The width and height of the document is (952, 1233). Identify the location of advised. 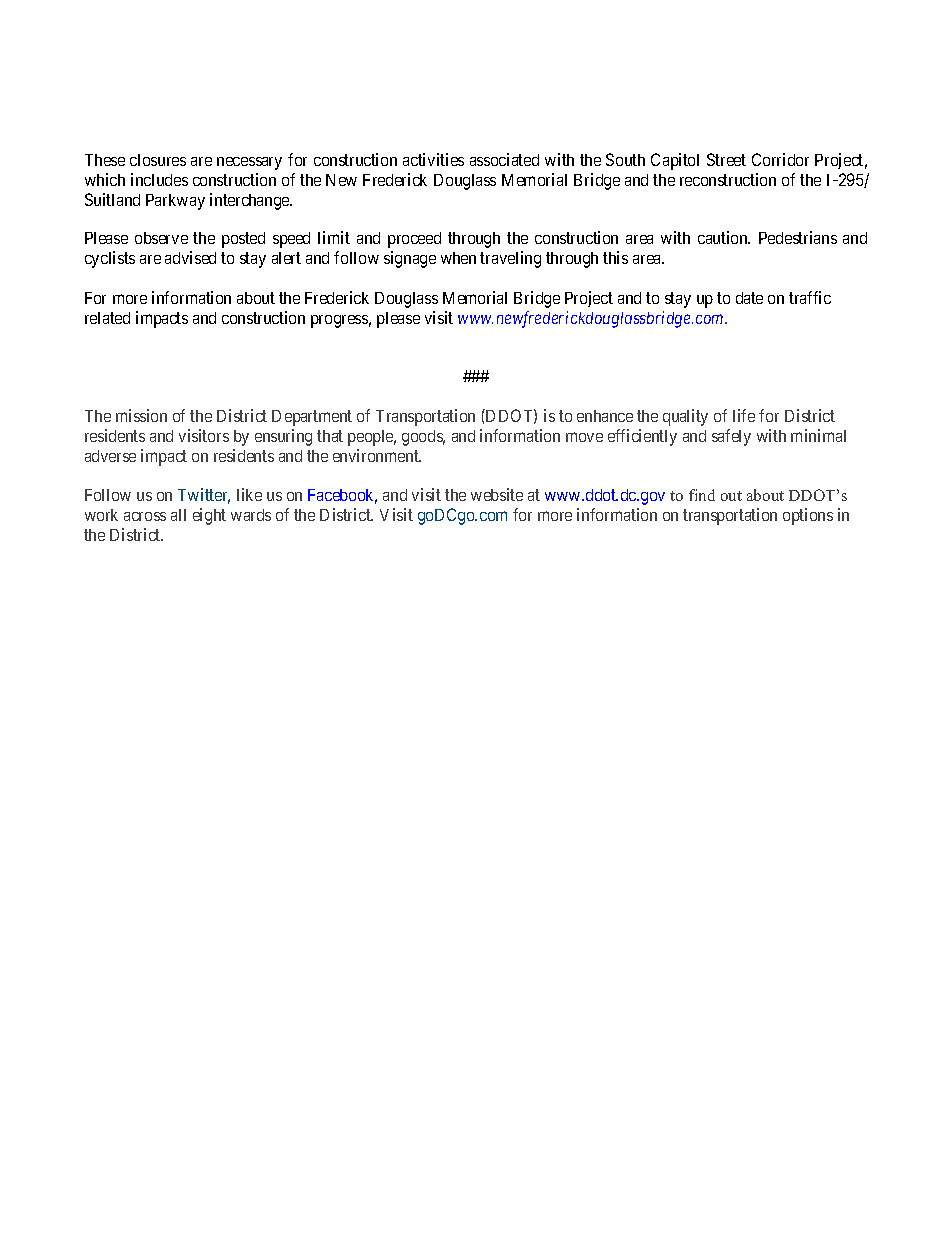
(190, 257).
